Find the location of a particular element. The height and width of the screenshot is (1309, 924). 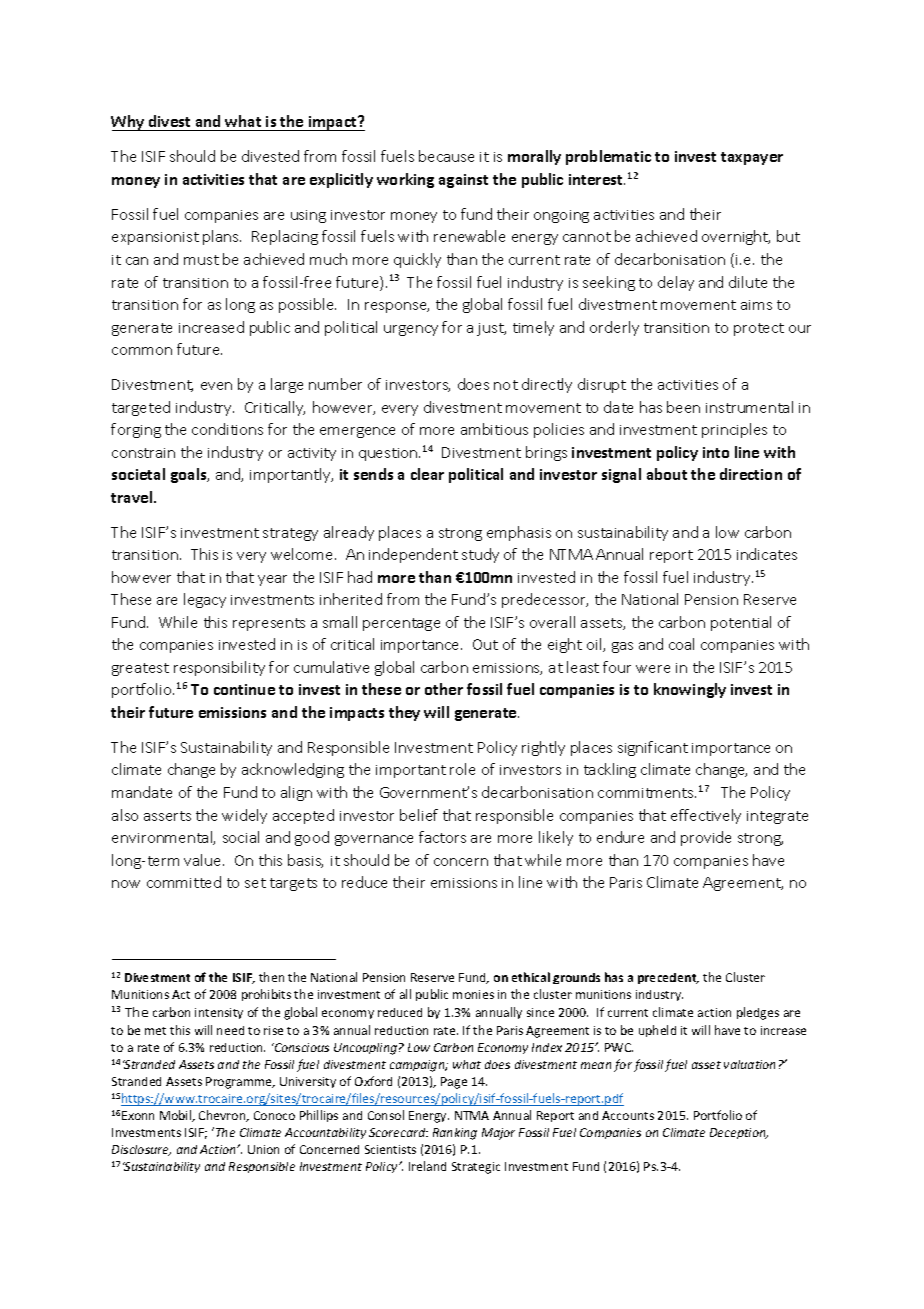

Deception is located at coordinates (739, 1133).
